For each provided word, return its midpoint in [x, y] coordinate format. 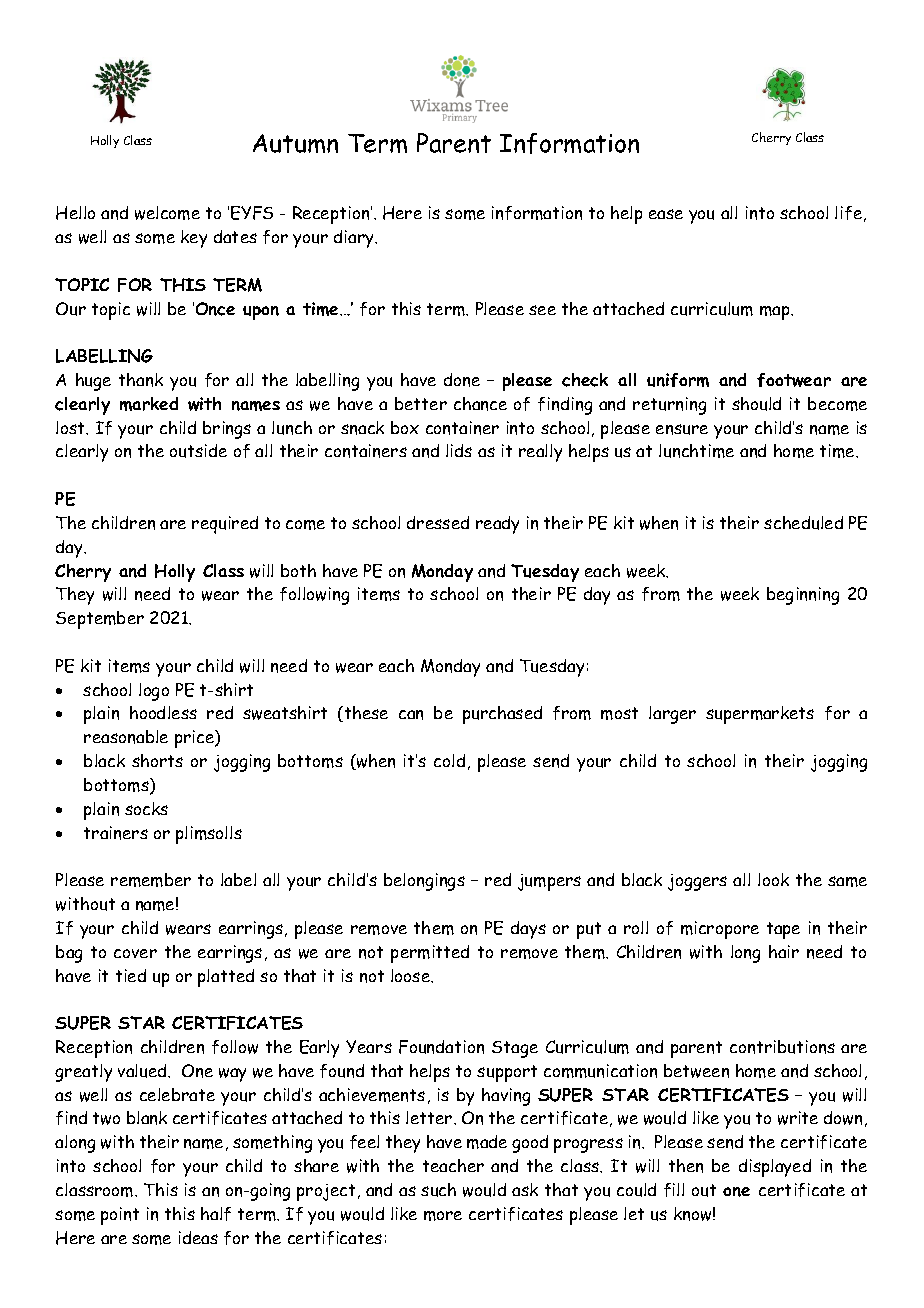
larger [672, 715]
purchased [502, 715]
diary [355, 239]
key [194, 239]
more [443, 1216]
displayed [775, 1168]
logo [154, 692]
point [120, 1216]
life [850, 214]
